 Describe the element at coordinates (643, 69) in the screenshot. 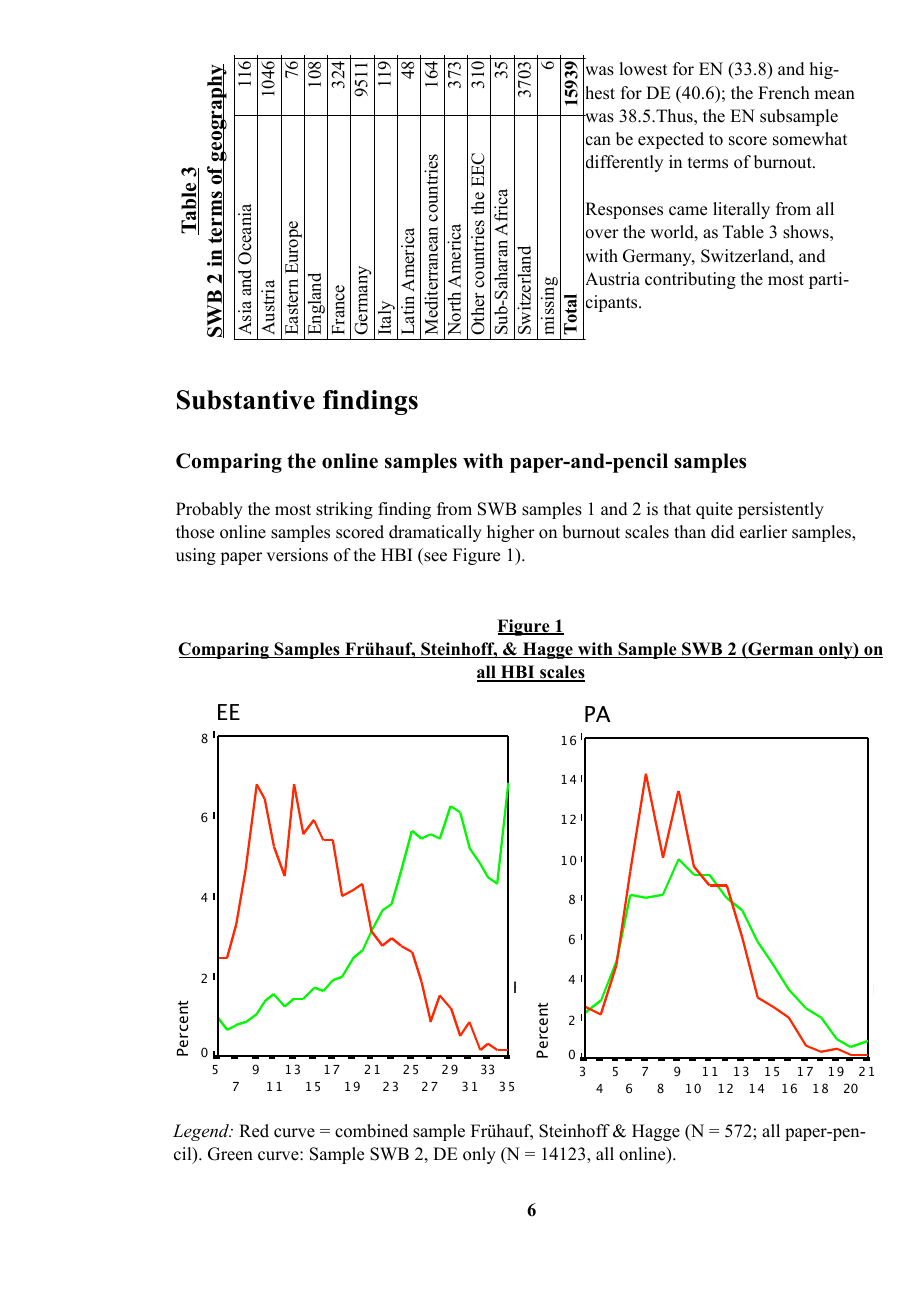

I see `lowest` at that location.
